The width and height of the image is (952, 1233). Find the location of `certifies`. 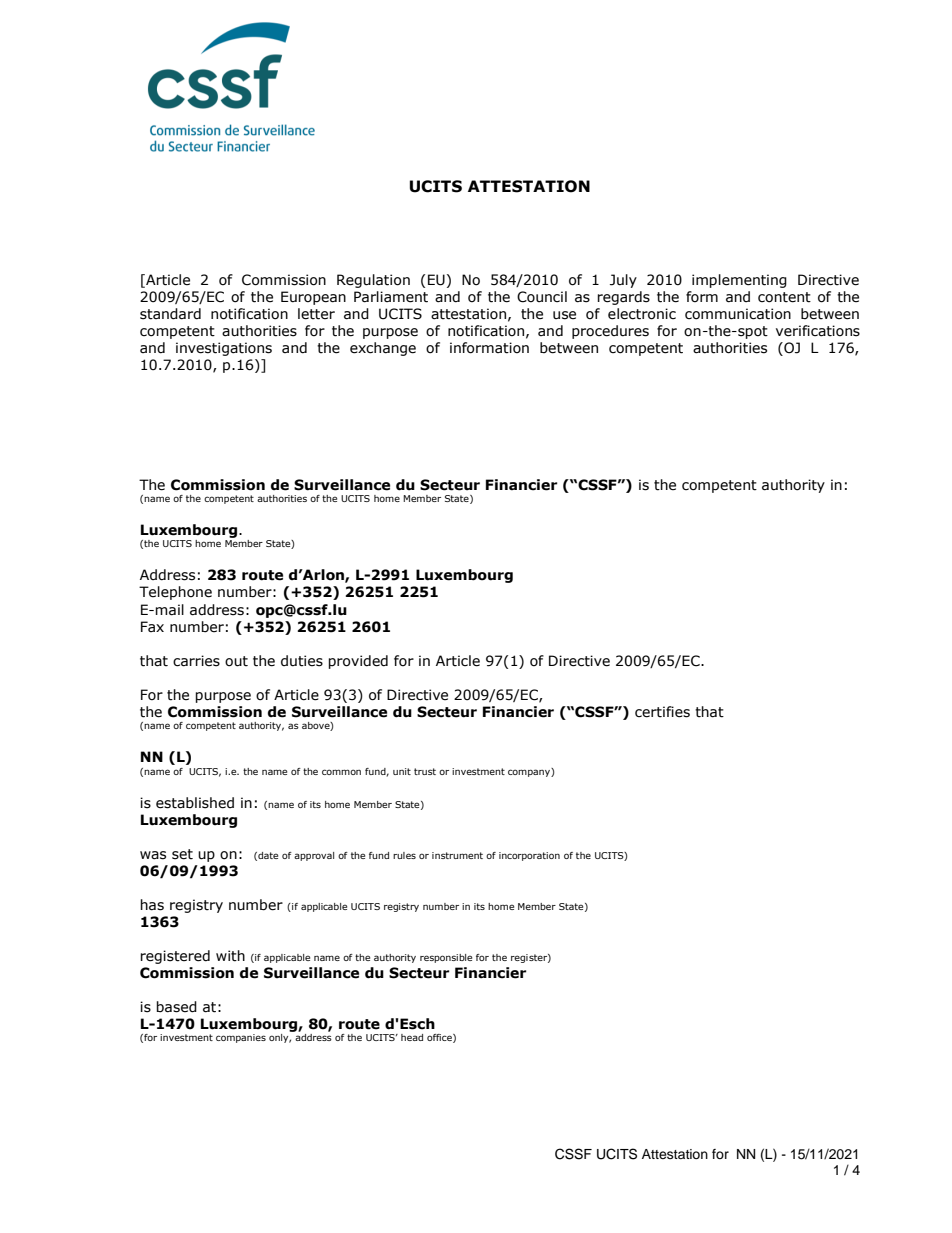

certifies is located at coordinates (662, 712).
